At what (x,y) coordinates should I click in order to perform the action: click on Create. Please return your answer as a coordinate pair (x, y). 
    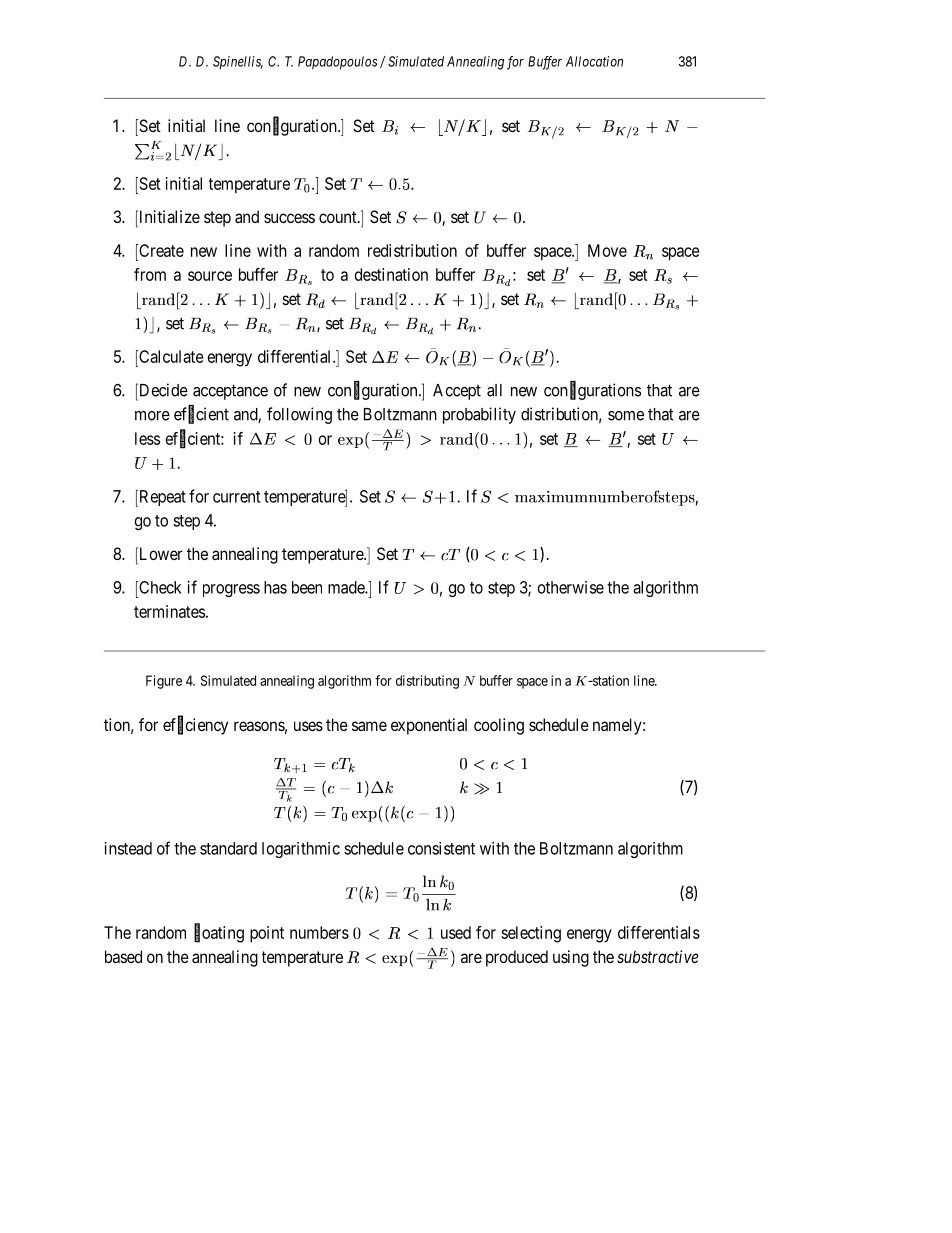
    Looking at the image, I should click on (160, 250).
